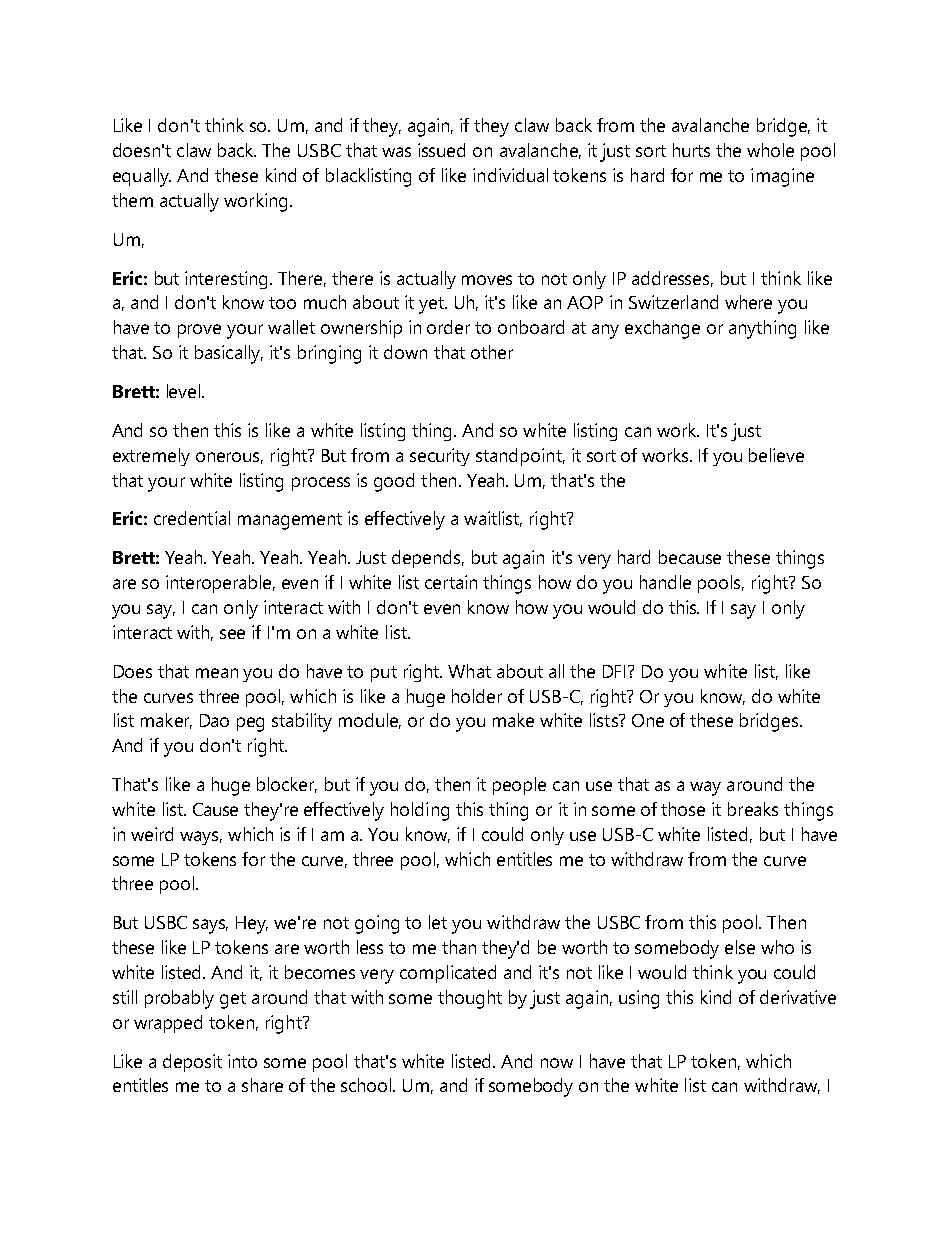 The width and height of the screenshot is (952, 1233). What do you see at coordinates (691, 150) in the screenshot?
I see `hurts` at bounding box center [691, 150].
